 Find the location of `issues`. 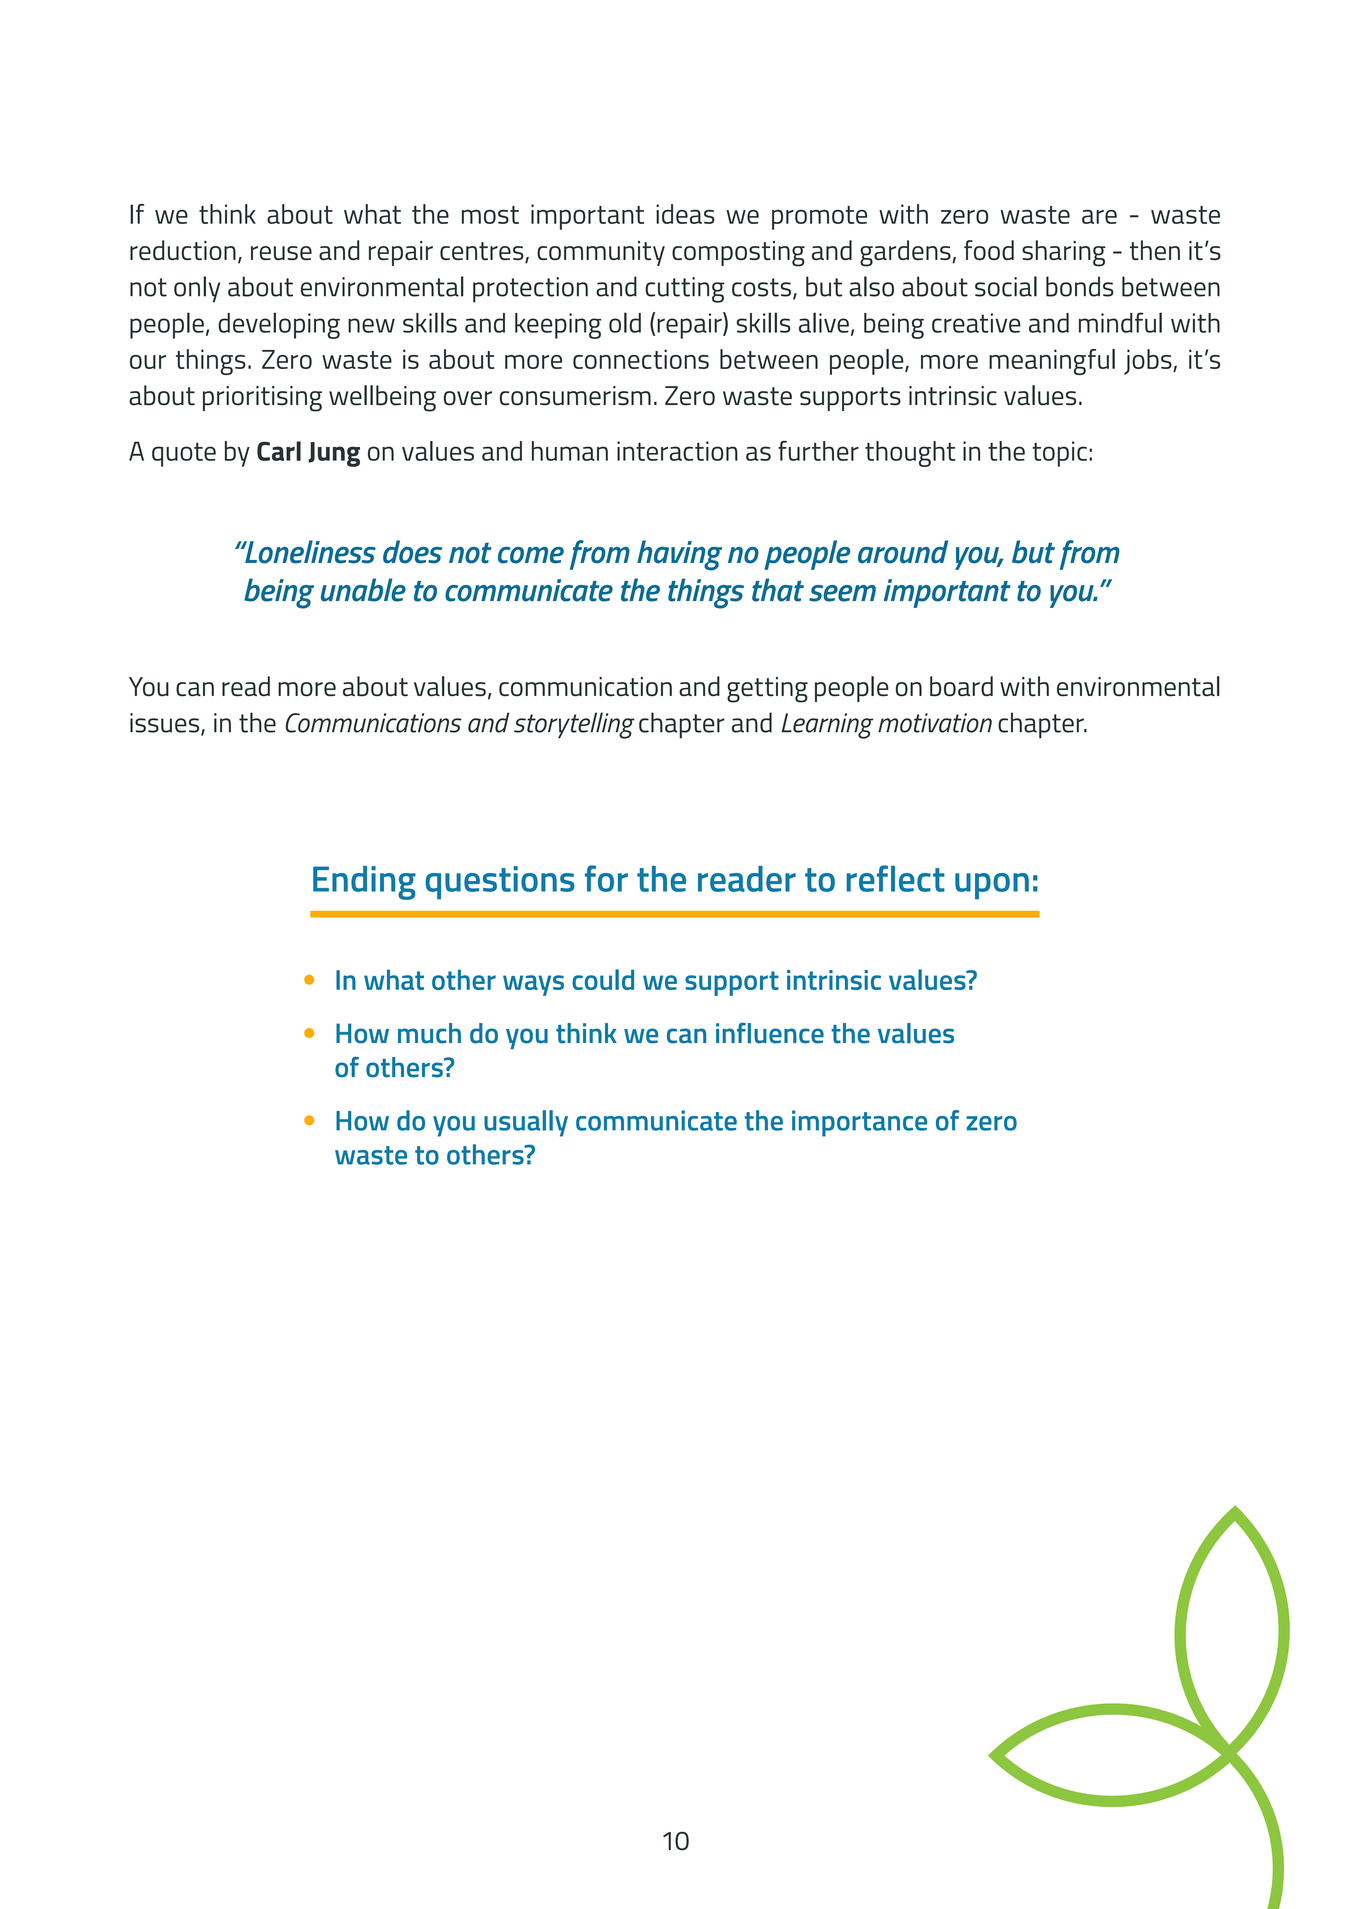

issues is located at coordinates (166, 724).
